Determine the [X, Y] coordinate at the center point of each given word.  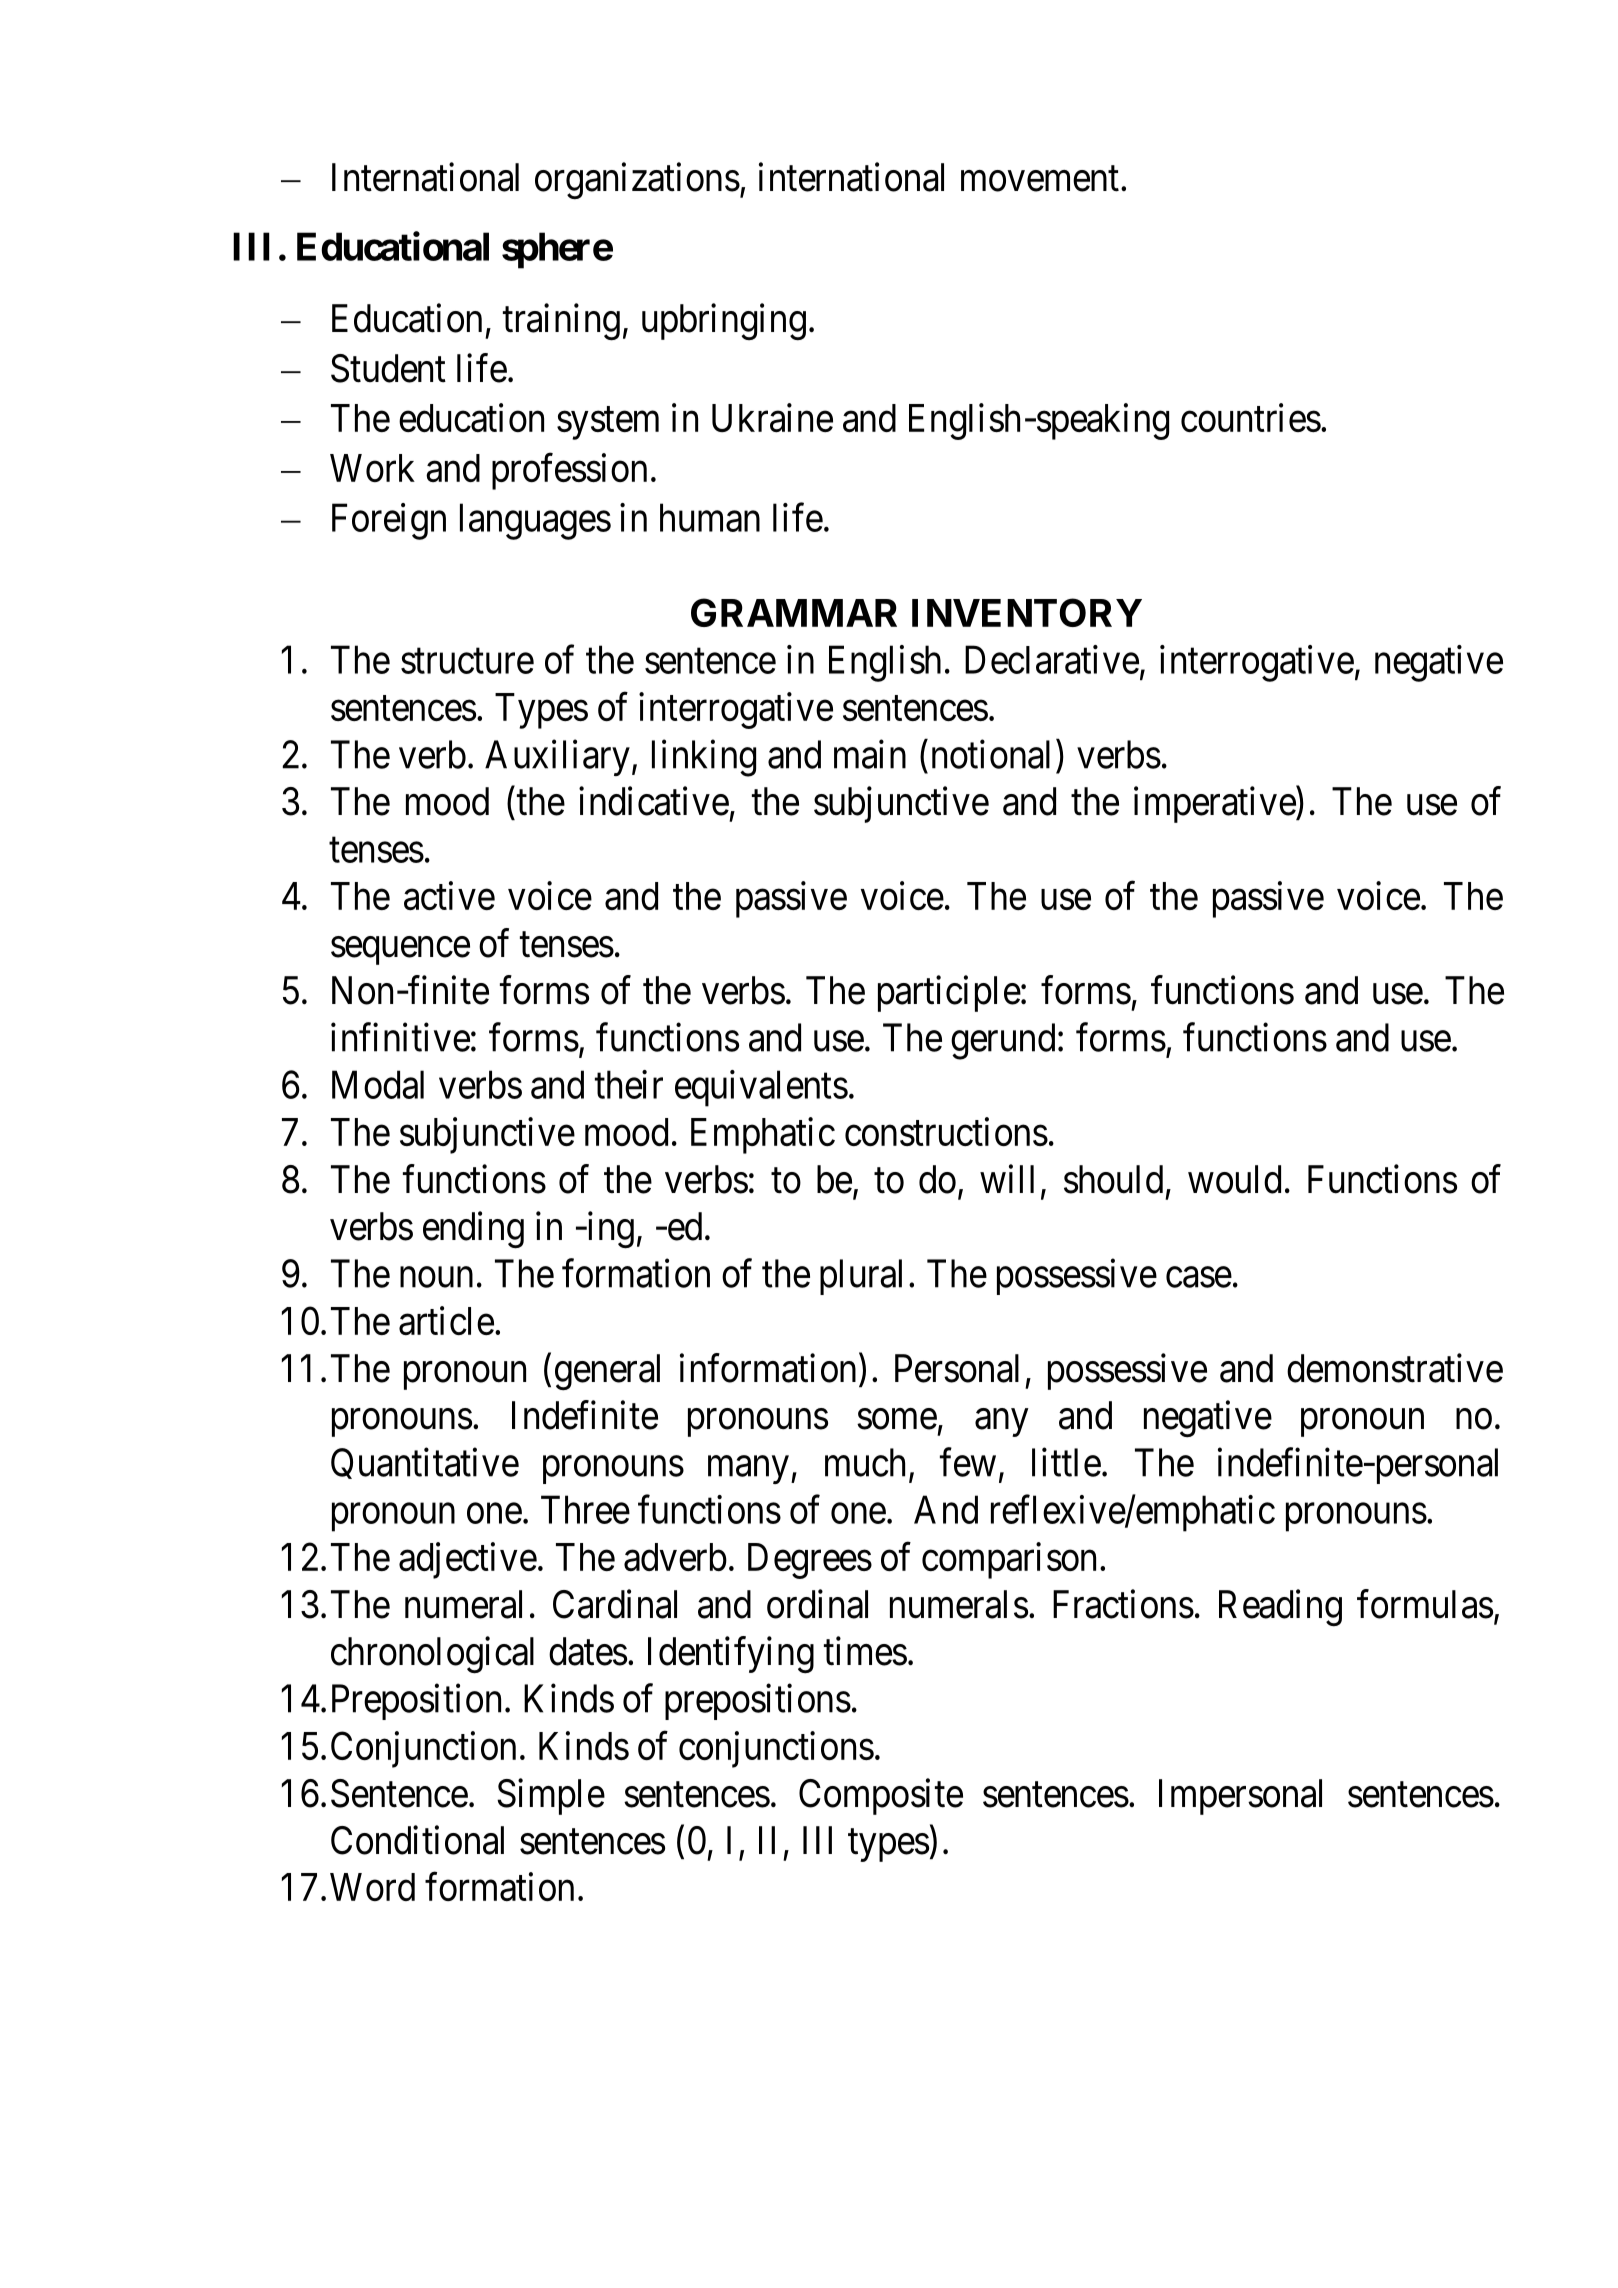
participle [949, 993]
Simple [551, 1796]
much [865, 1462]
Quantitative [425, 1463]
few [968, 1462]
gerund [1003, 1041]
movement [1040, 179]
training [561, 322]
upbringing [724, 322]
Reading [1280, 1608]
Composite [881, 1796]
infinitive [400, 1037]
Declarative [1052, 659]
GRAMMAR [794, 612]
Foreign [389, 521]
